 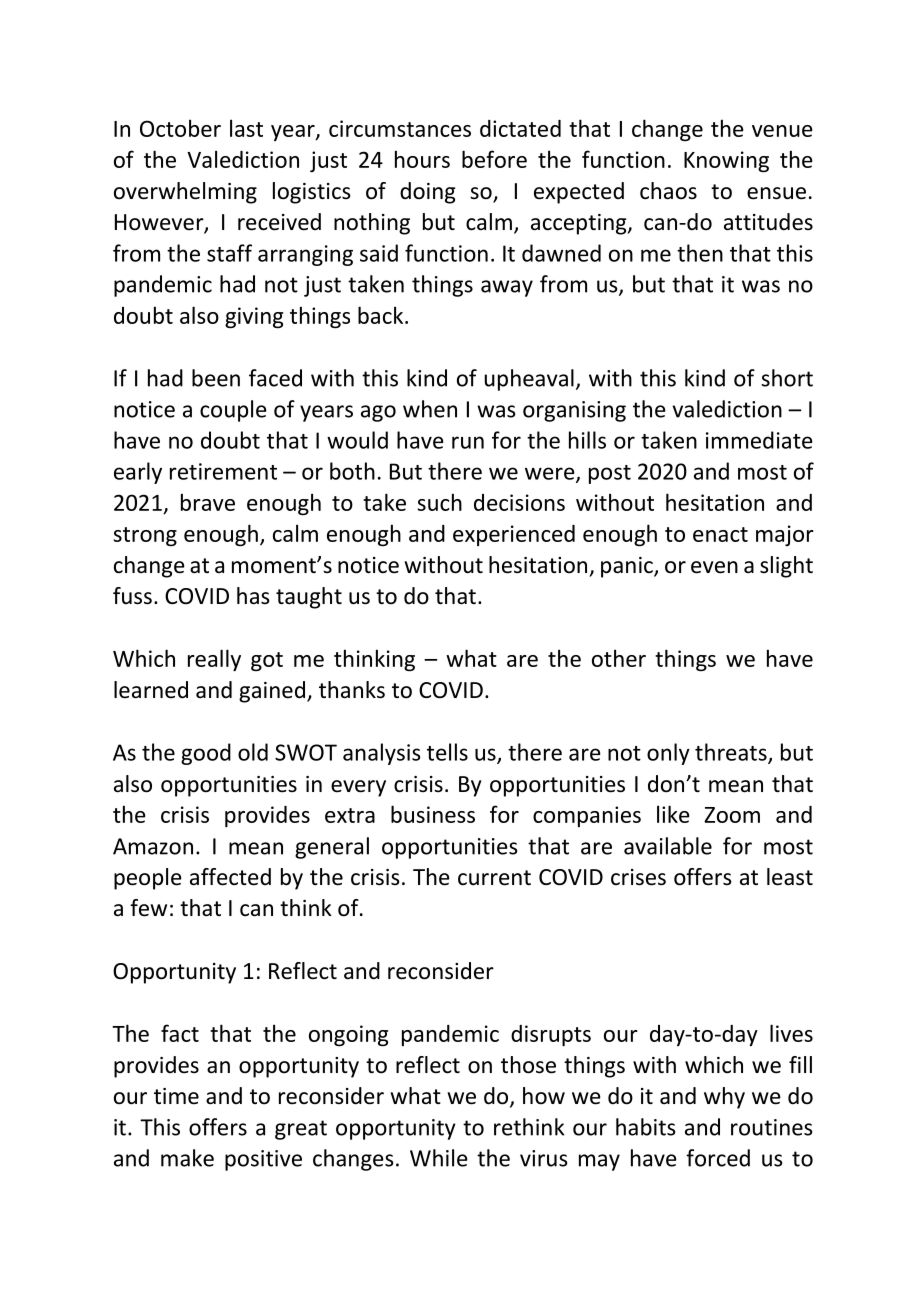 What do you see at coordinates (726, 162) in the screenshot?
I see `Knowing` at bounding box center [726, 162].
